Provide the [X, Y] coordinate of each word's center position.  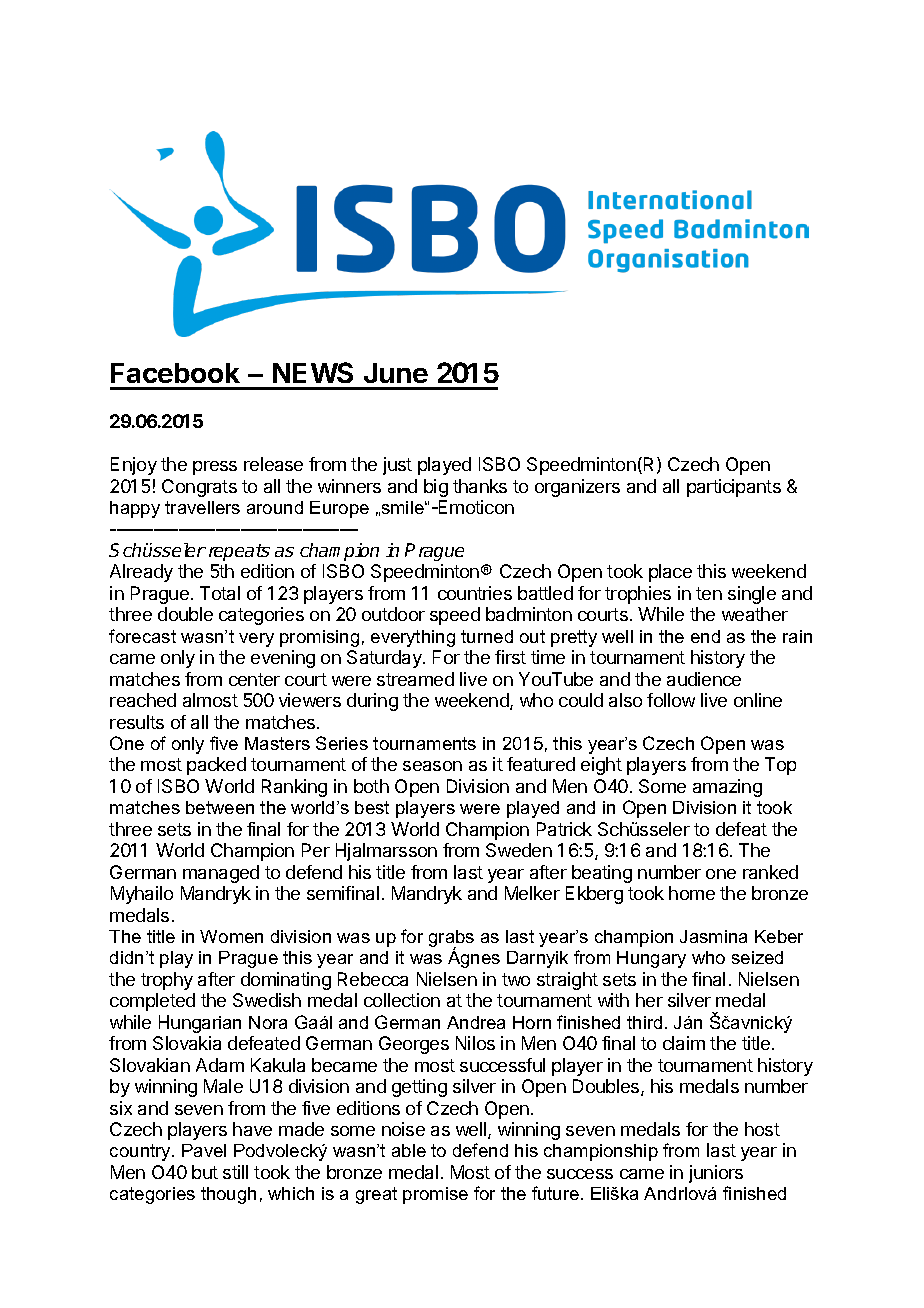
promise [435, 1195]
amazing [727, 788]
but [205, 1172]
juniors [716, 1174]
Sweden [519, 850]
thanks [480, 486]
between [220, 807]
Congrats [199, 488]
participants [734, 488]
